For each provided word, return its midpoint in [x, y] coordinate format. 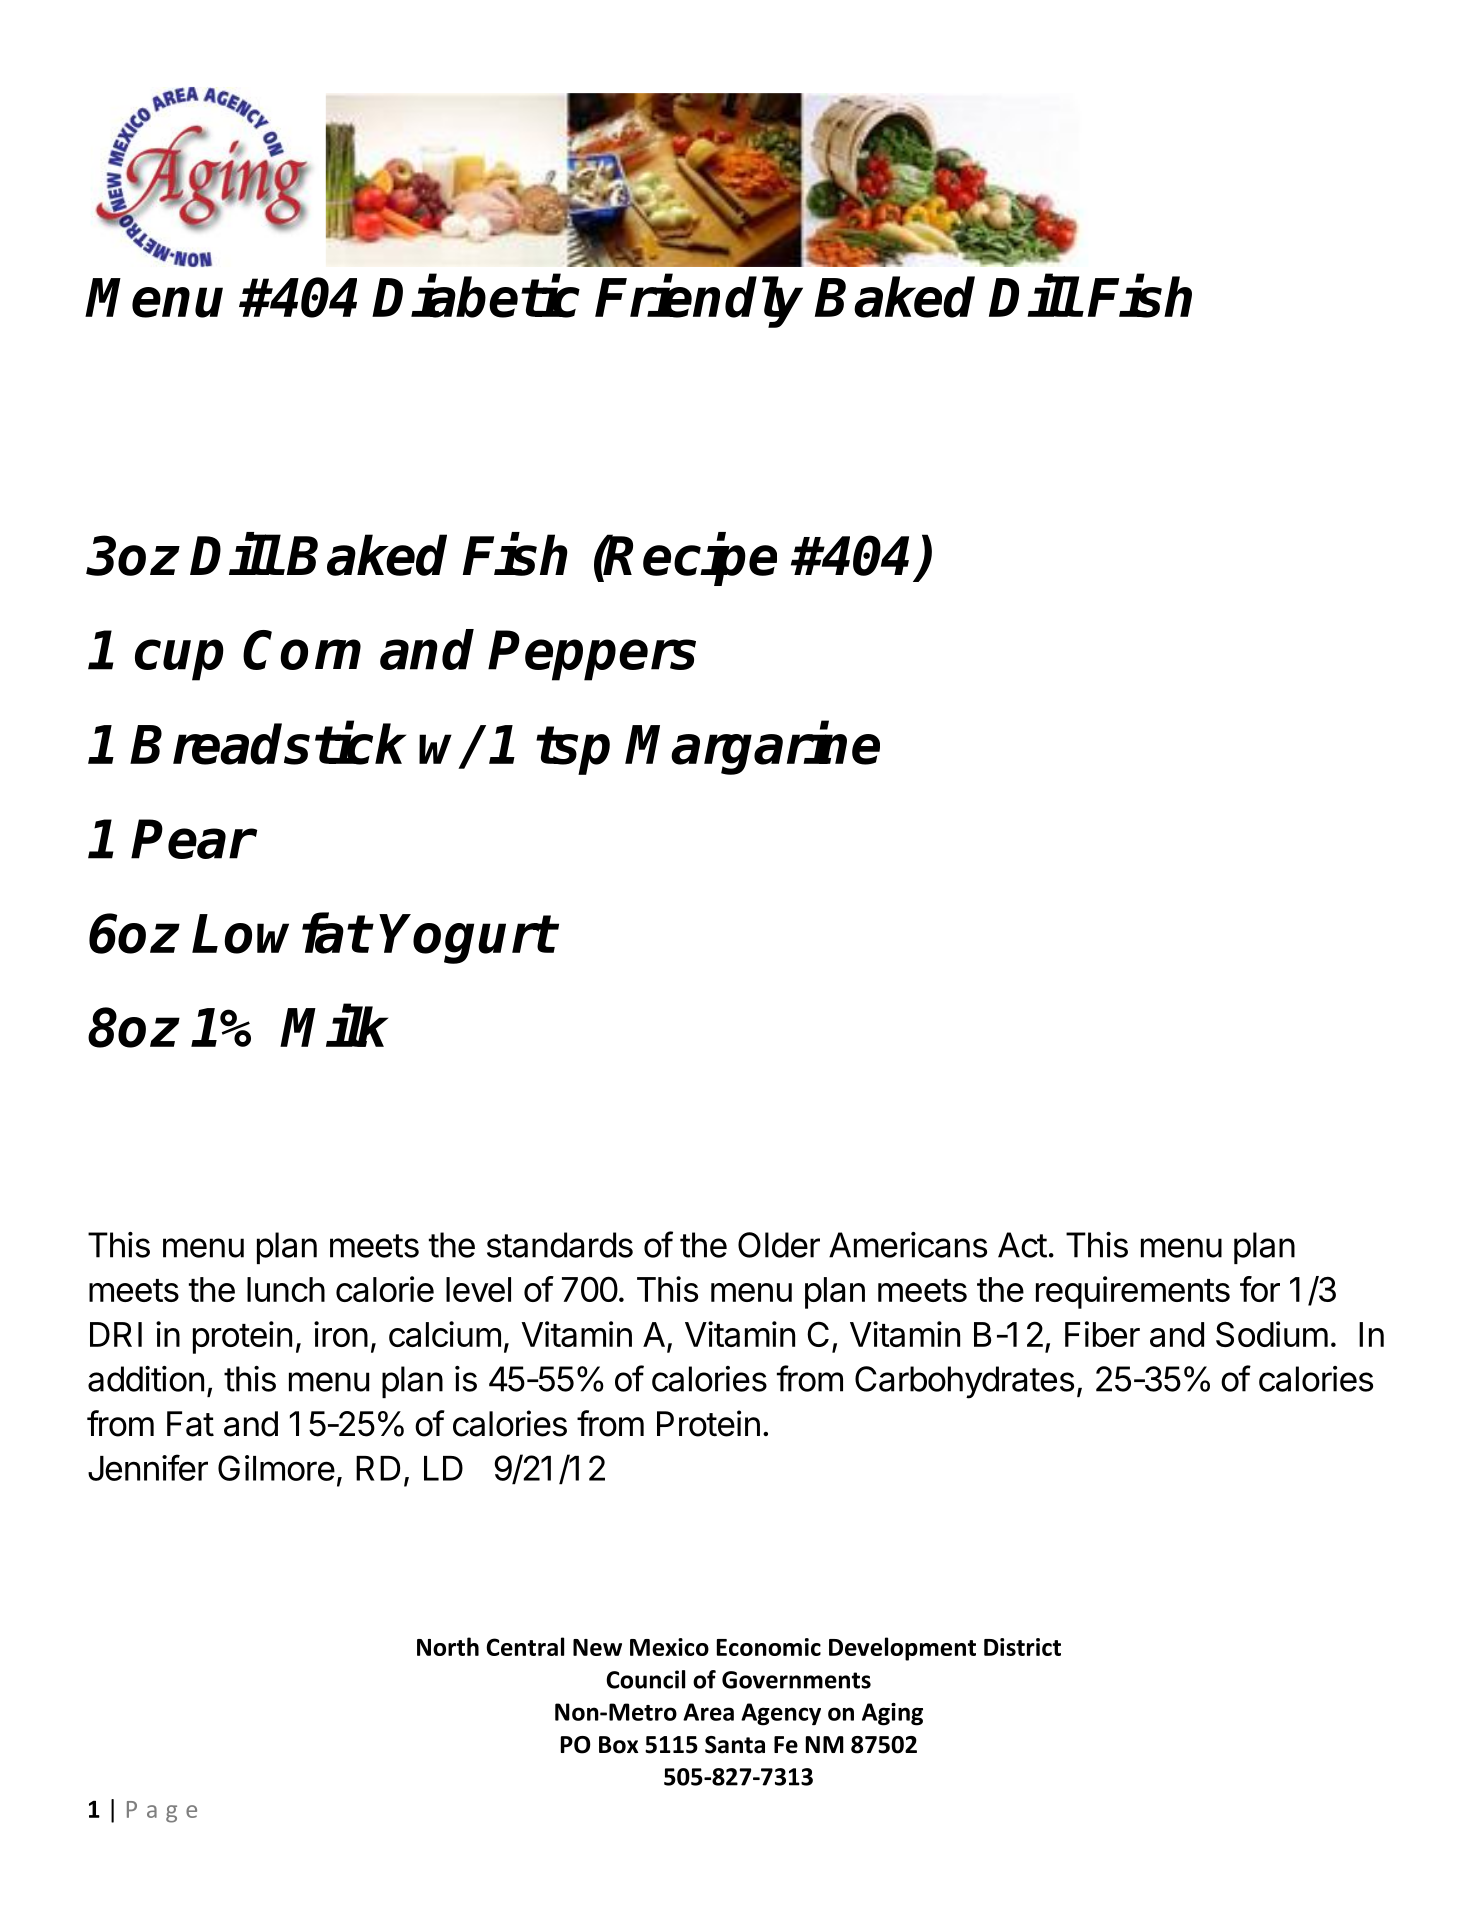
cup [179, 660]
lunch [286, 1289]
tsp [573, 750]
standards [560, 1245]
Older [779, 1245]
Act [1022, 1245]
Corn [302, 650]
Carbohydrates [964, 1382]
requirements [1133, 1292]
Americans [908, 1245]
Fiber [1102, 1334]
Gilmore [276, 1468]
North [448, 1646]
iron [341, 1334]
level [478, 1289]
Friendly [699, 302]
